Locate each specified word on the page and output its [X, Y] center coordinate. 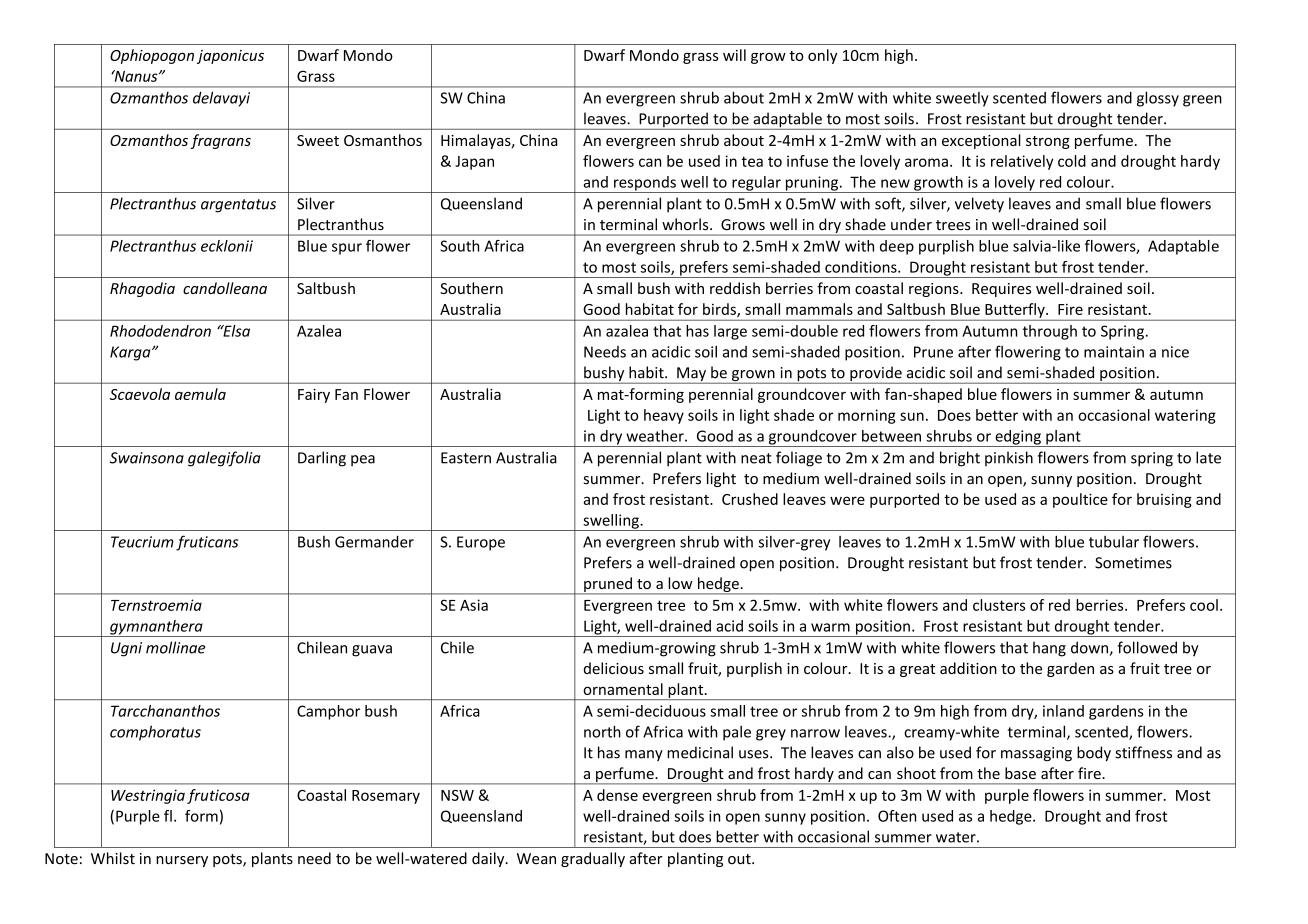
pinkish [1009, 458]
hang [1049, 649]
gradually [593, 859]
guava [372, 651]
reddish [735, 288]
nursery [182, 861]
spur [347, 249]
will [734, 55]
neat [756, 458]
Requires [1001, 290]
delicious [614, 668]
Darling [322, 459]
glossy [1158, 99]
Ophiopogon [152, 56]
